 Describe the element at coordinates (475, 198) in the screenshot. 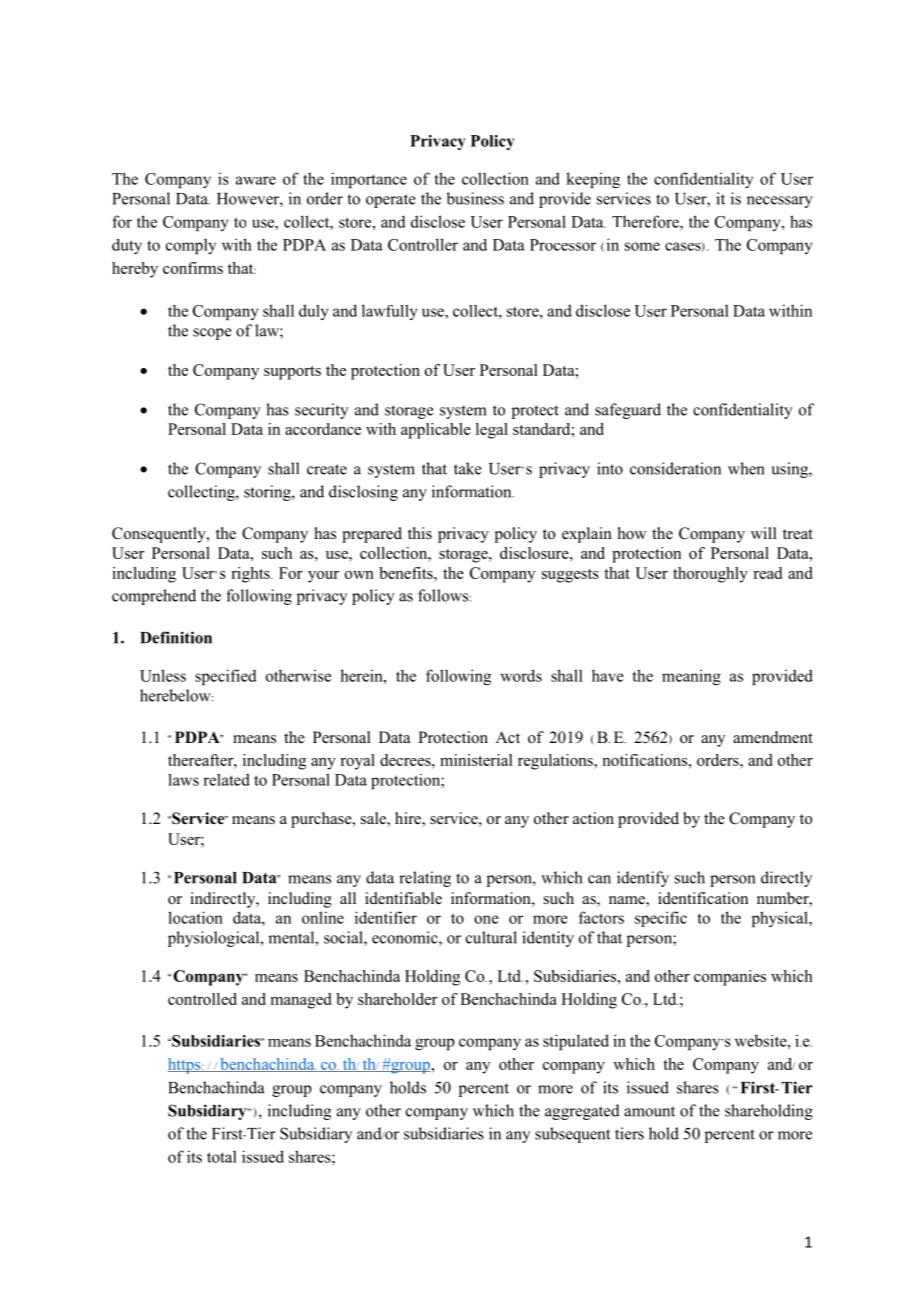

I see `business` at that location.
